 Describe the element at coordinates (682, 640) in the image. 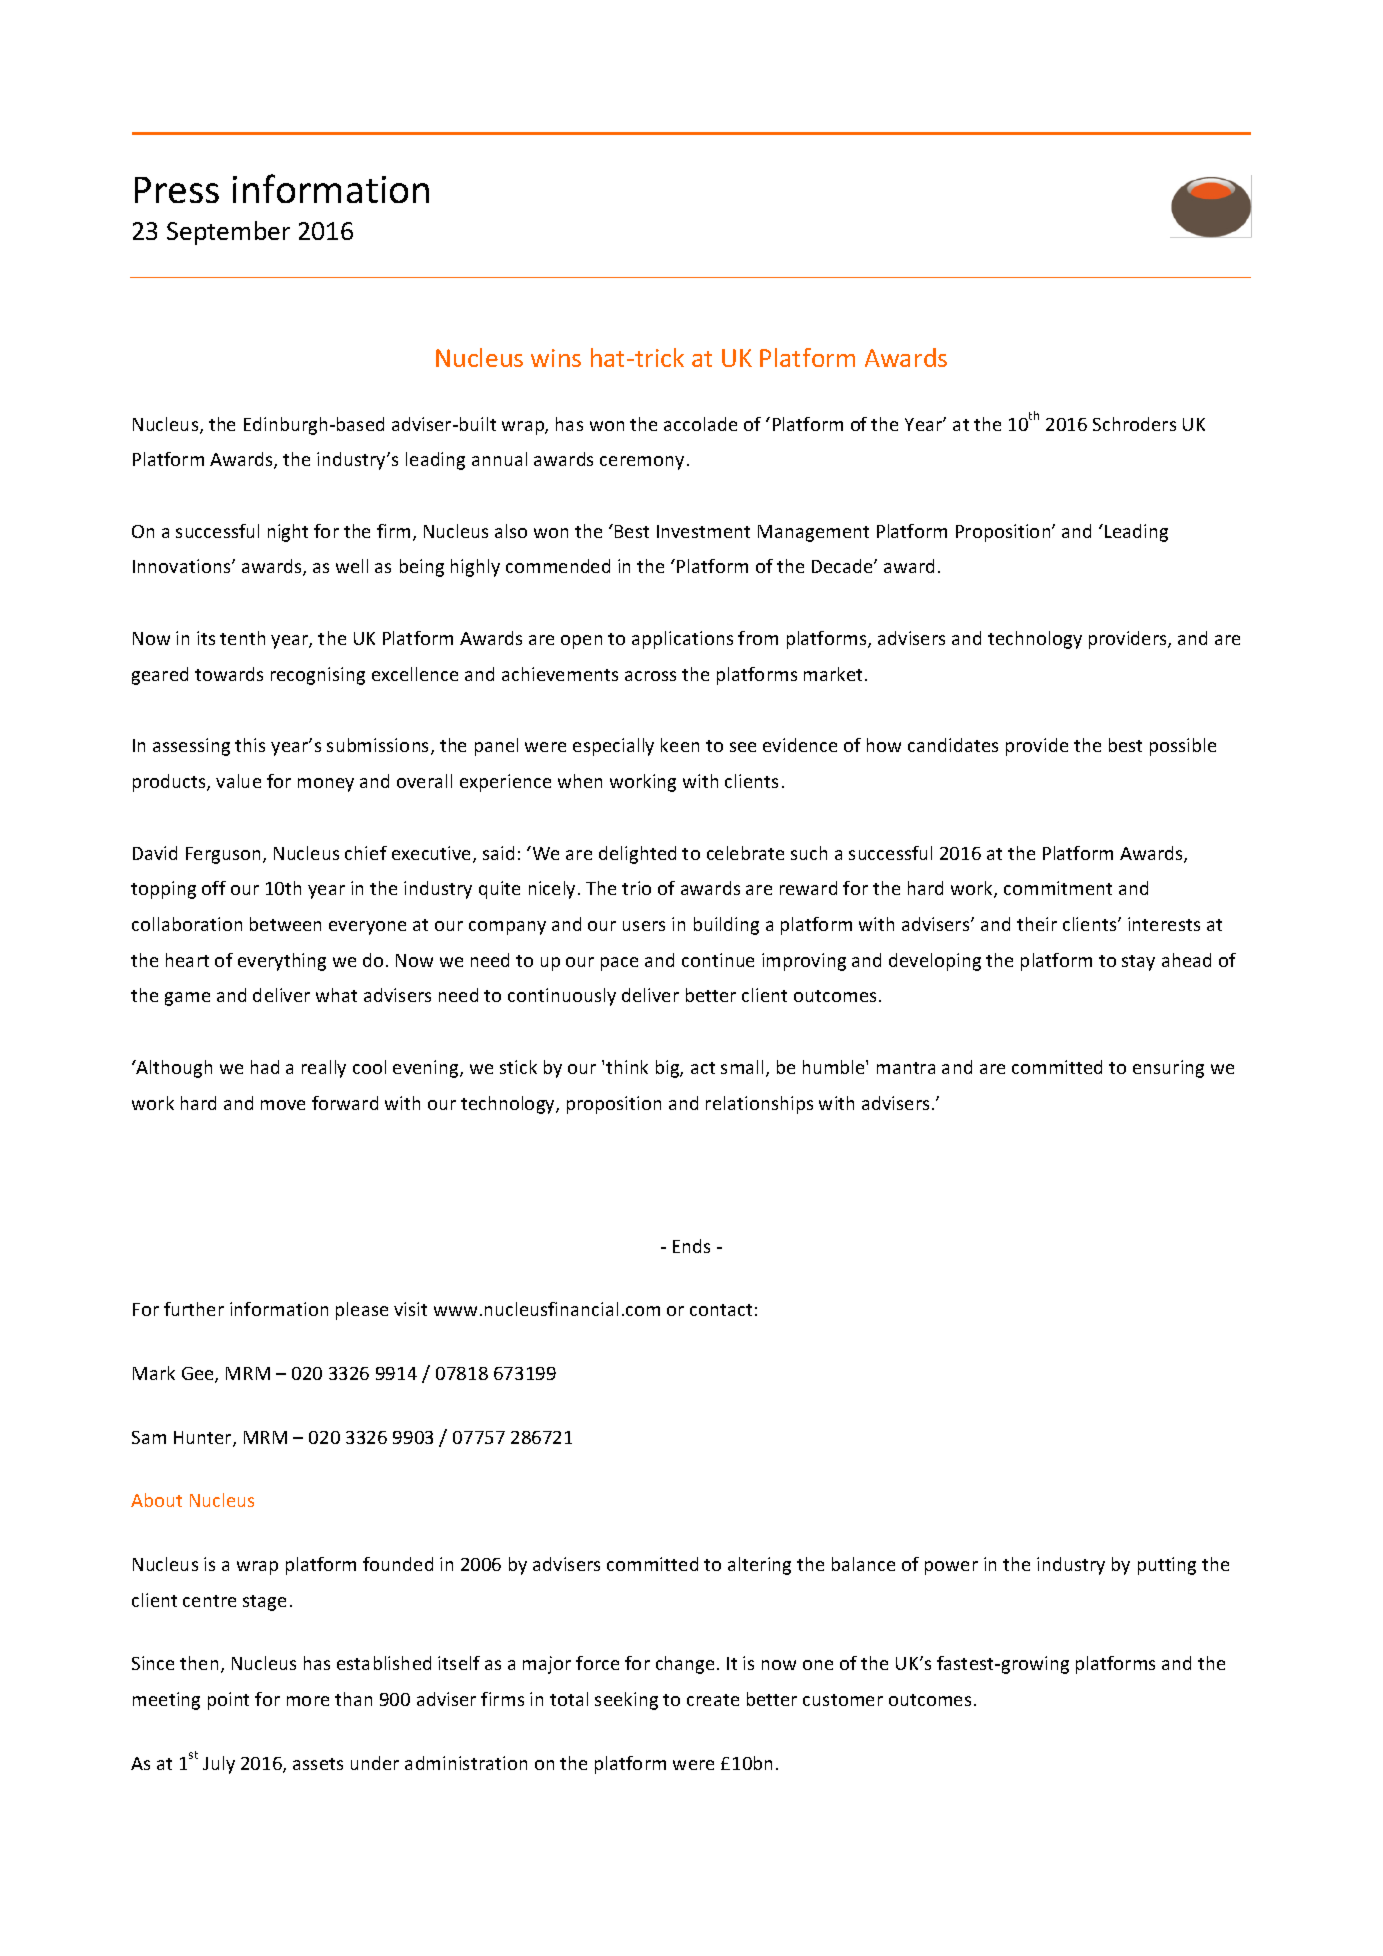

I see `applications` at that location.
